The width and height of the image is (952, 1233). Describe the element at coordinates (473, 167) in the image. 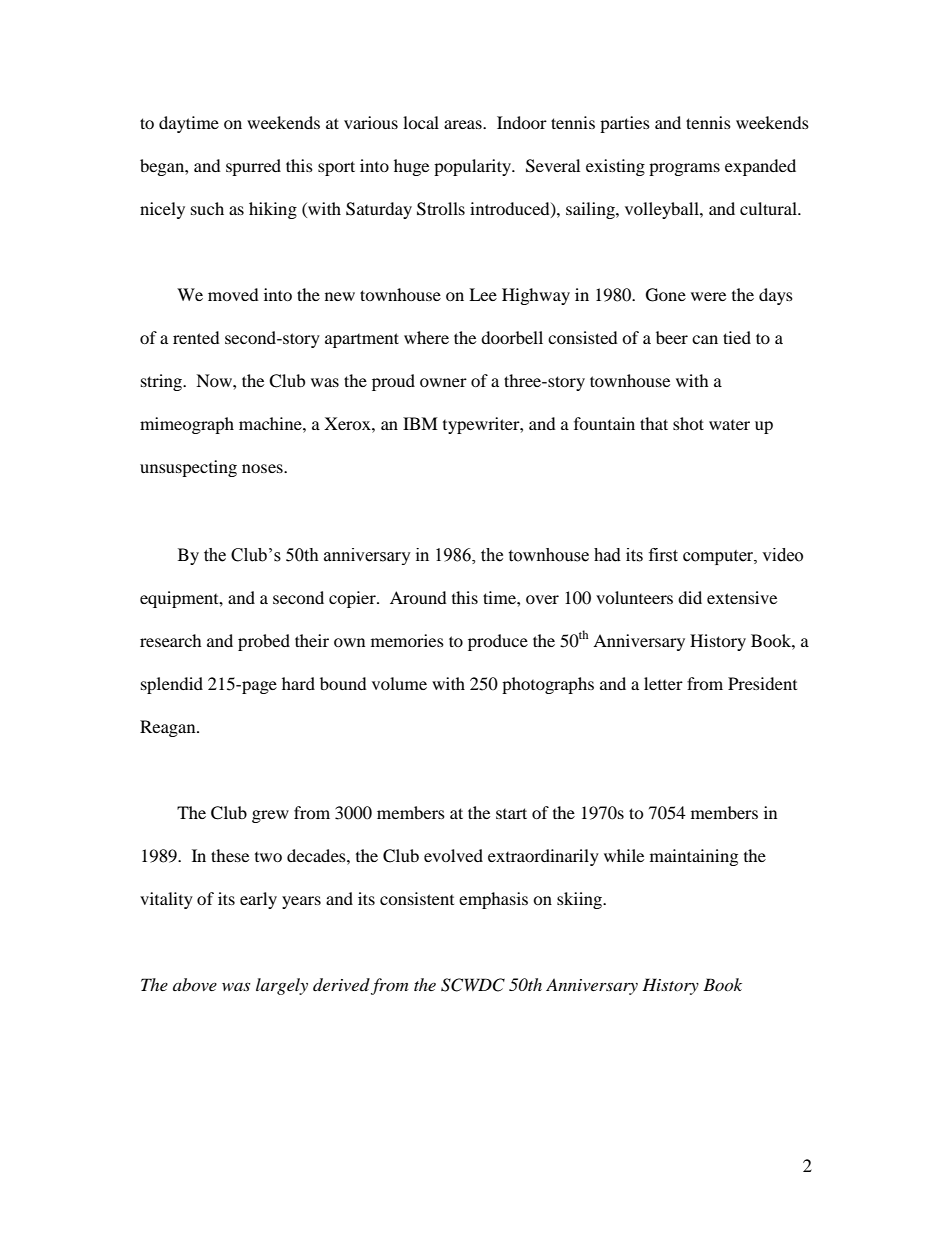

I see `popularity` at that location.
